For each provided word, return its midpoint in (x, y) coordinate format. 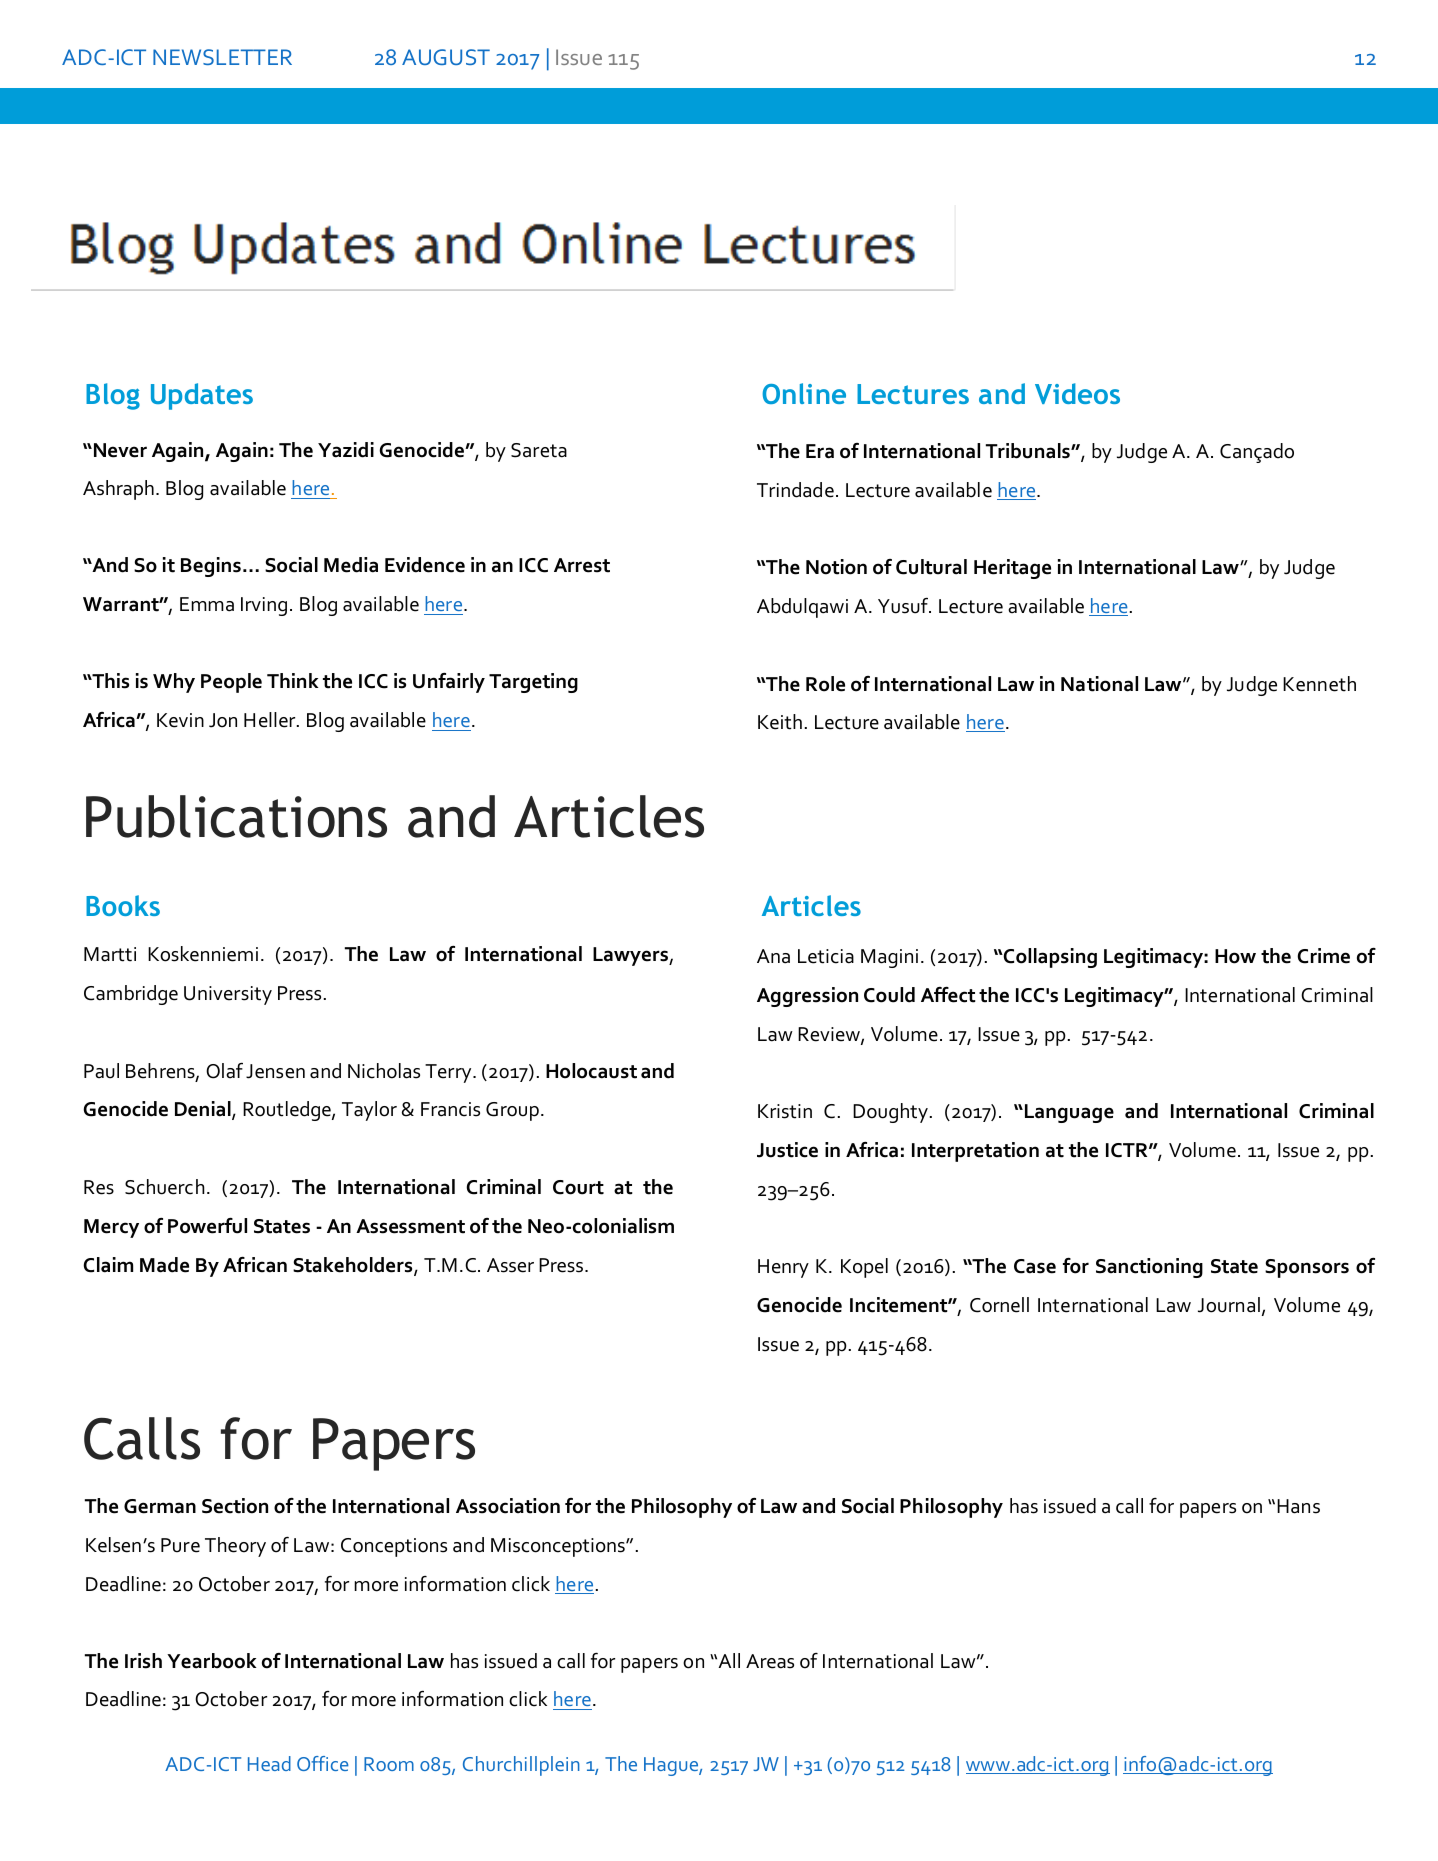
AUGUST (446, 57)
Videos (1077, 393)
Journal (1229, 1305)
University (228, 995)
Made (164, 1265)
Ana (773, 956)
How (1235, 956)
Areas (770, 1661)
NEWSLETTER (222, 57)
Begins (211, 567)
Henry (783, 1268)
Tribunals (1029, 451)
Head (269, 1763)
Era (820, 451)
